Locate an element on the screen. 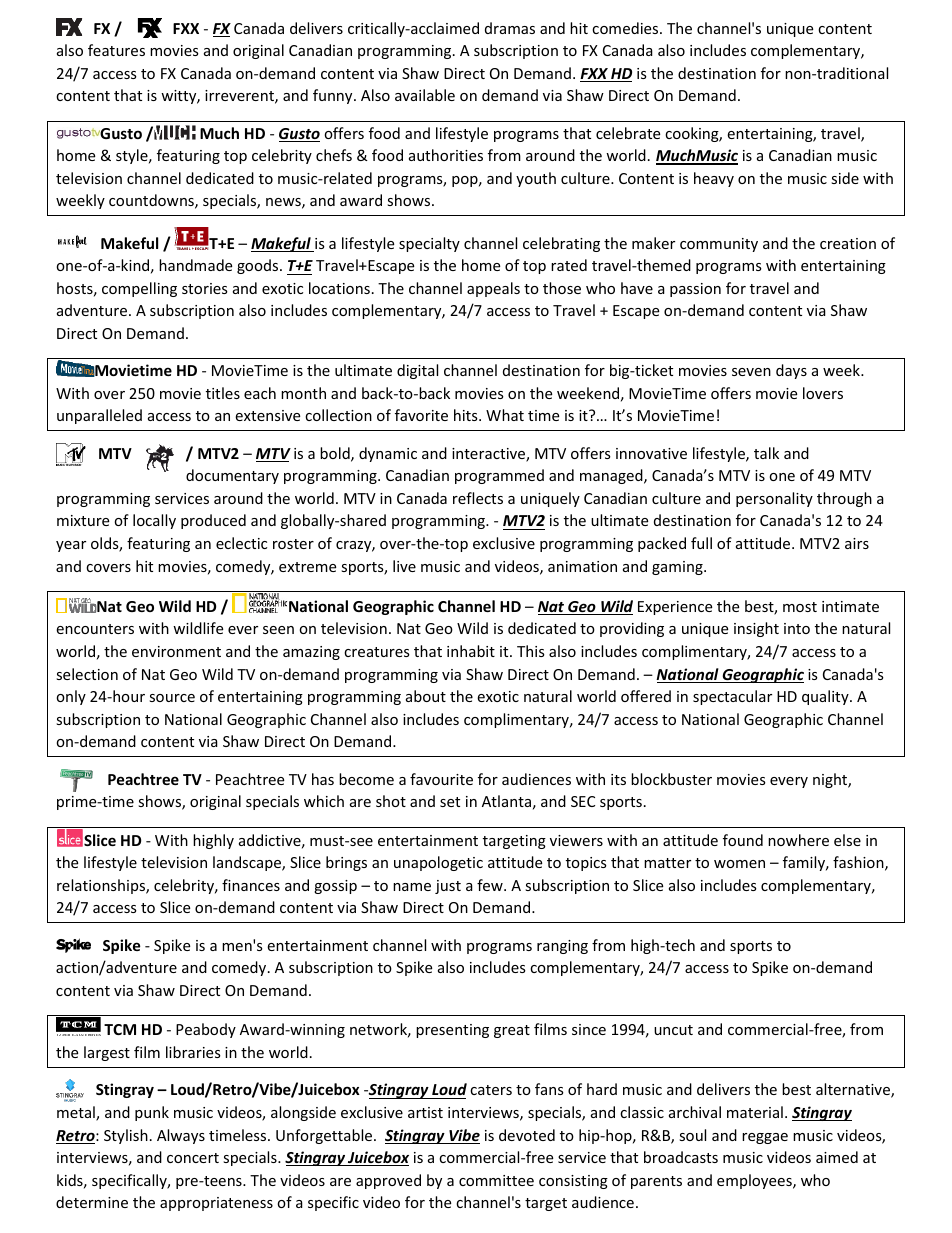 The image size is (952, 1233). concert is located at coordinates (193, 1158).
